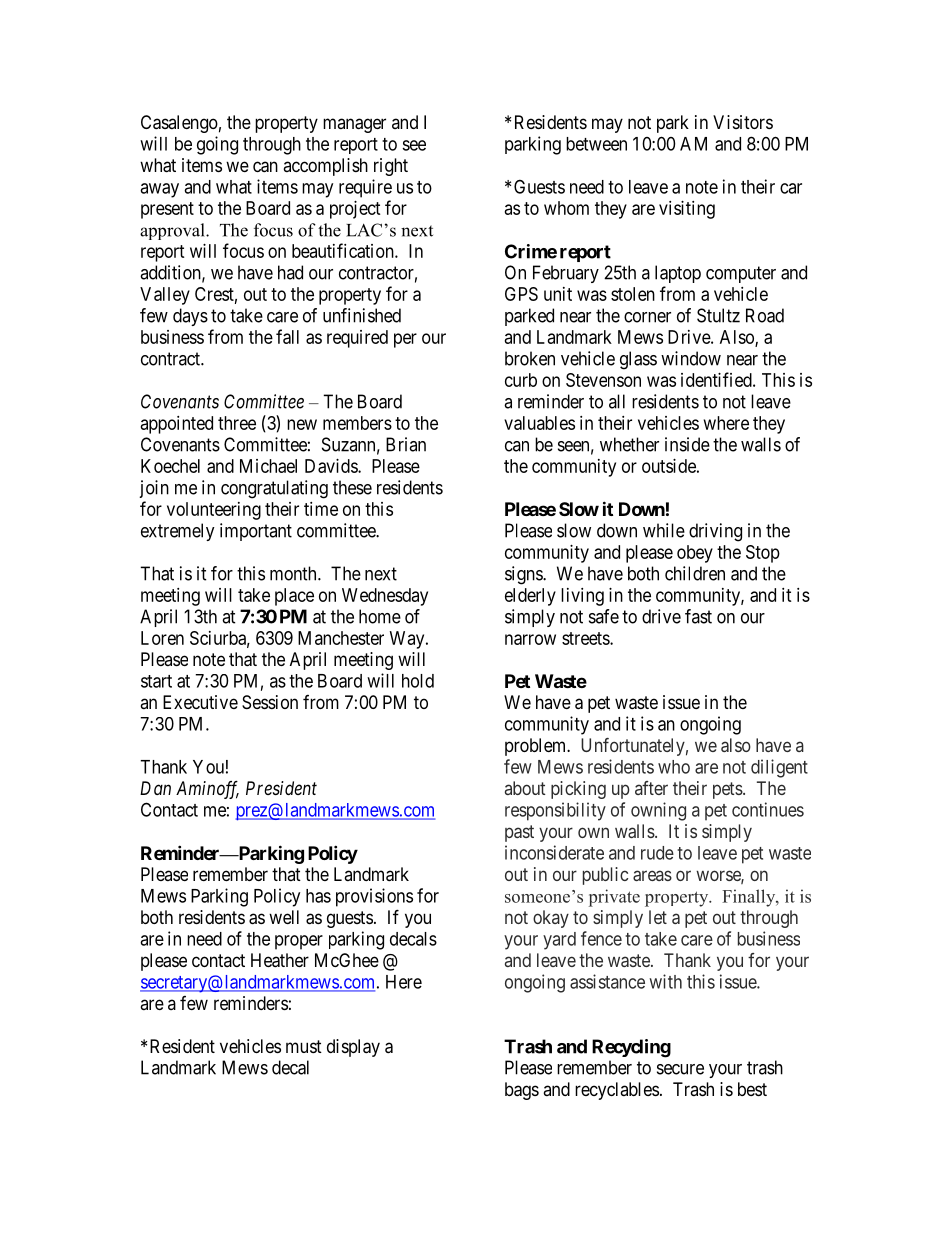 This page has width=952, height=1233. I want to click on three, so click(237, 423).
